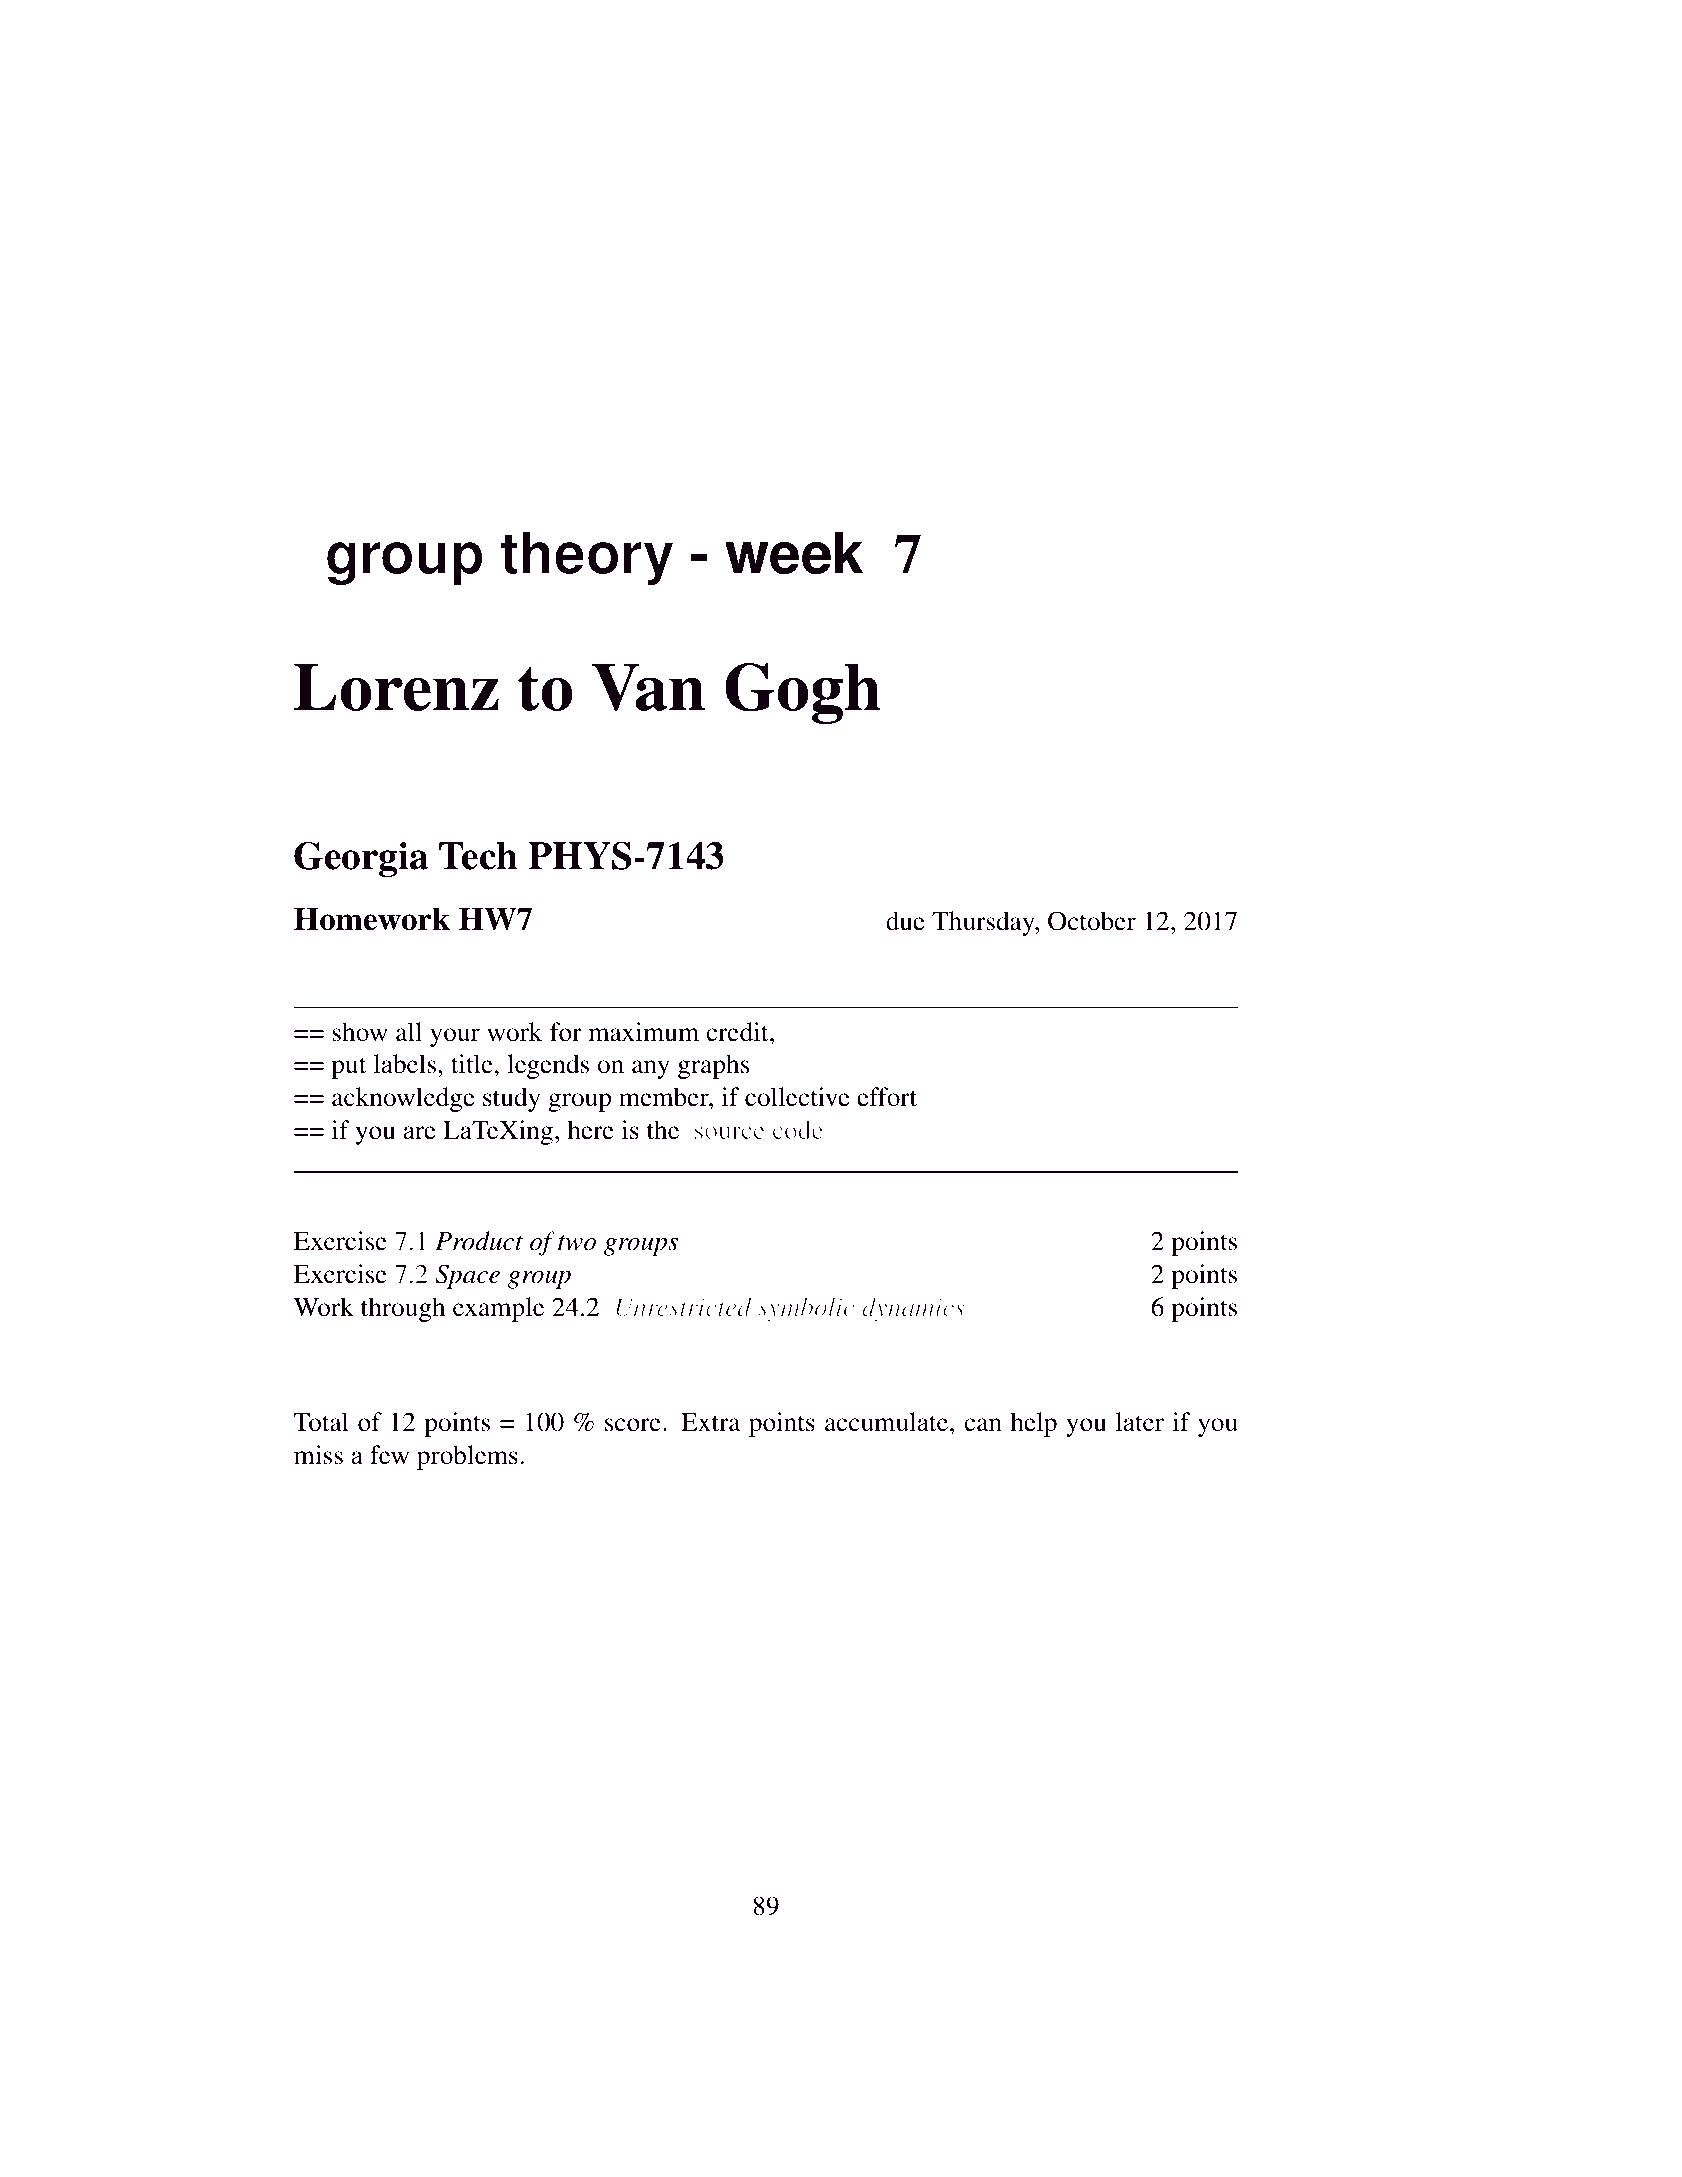 This screenshot has height=2177, width=1682. What do you see at coordinates (361, 859) in the screenshot?
I see `Georgia` at bounding box center [361, 859].
